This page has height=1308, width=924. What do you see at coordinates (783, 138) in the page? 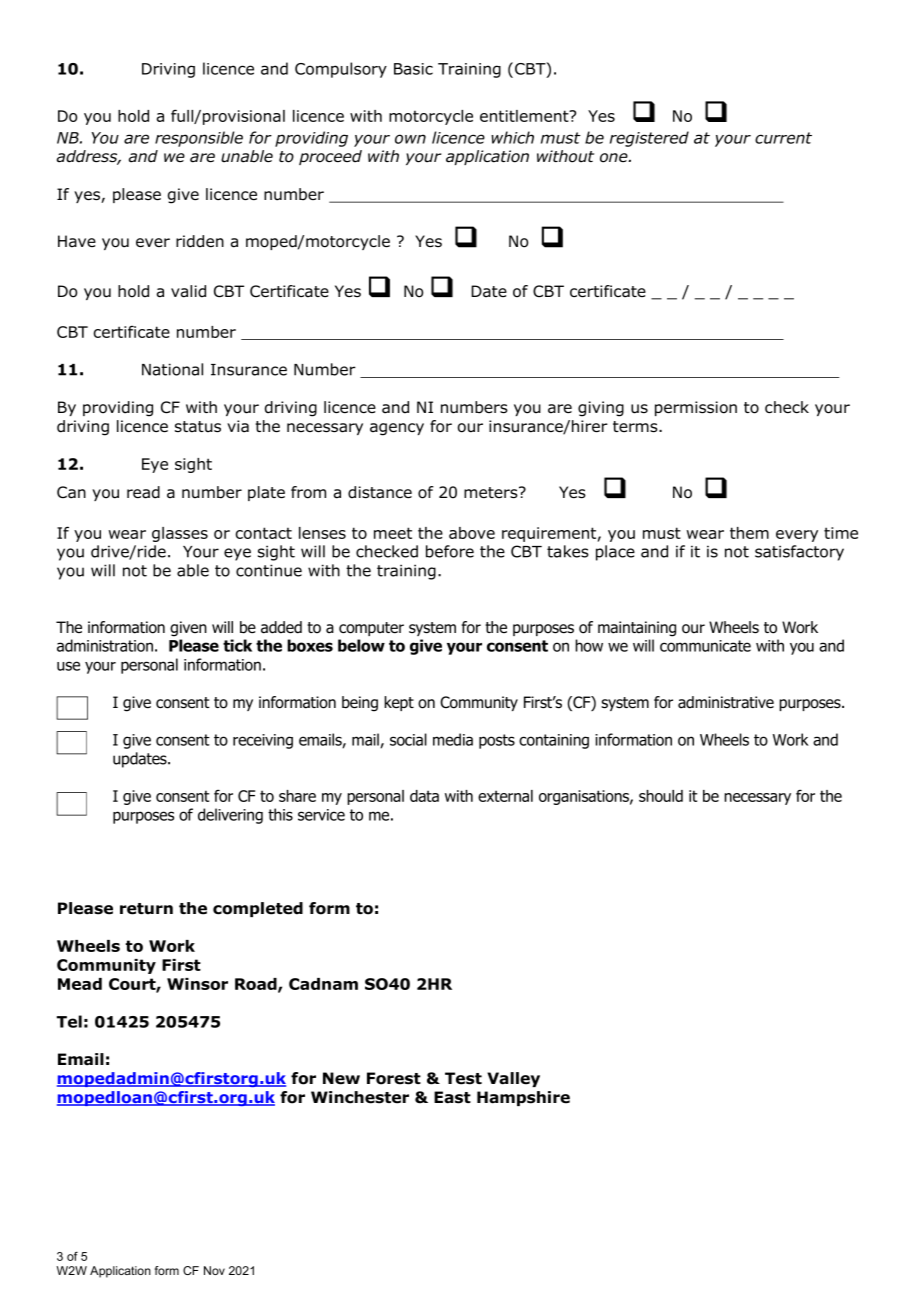
I see `current` at bounding box center [783, 138].
